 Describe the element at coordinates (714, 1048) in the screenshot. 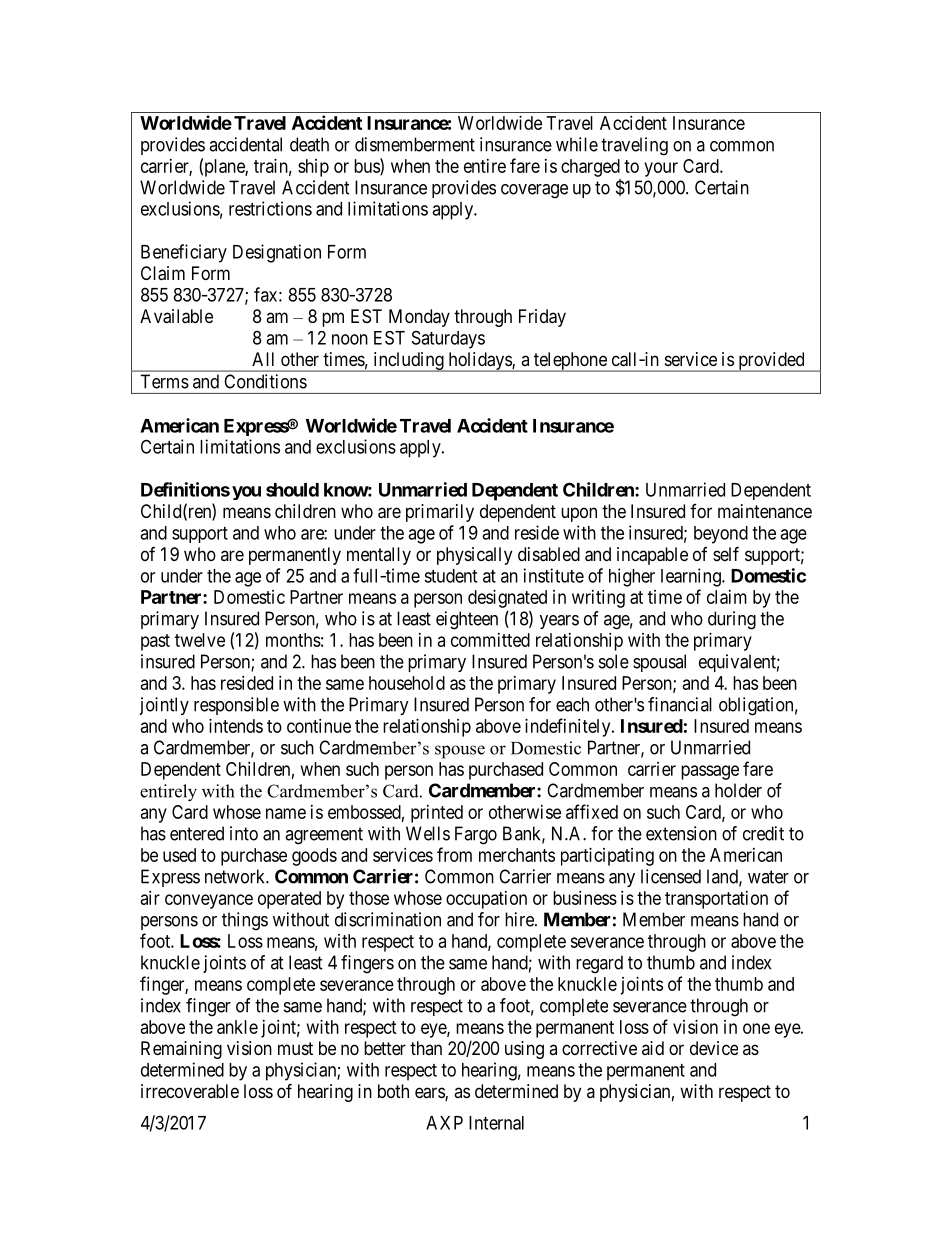

I see `device` at that location.
